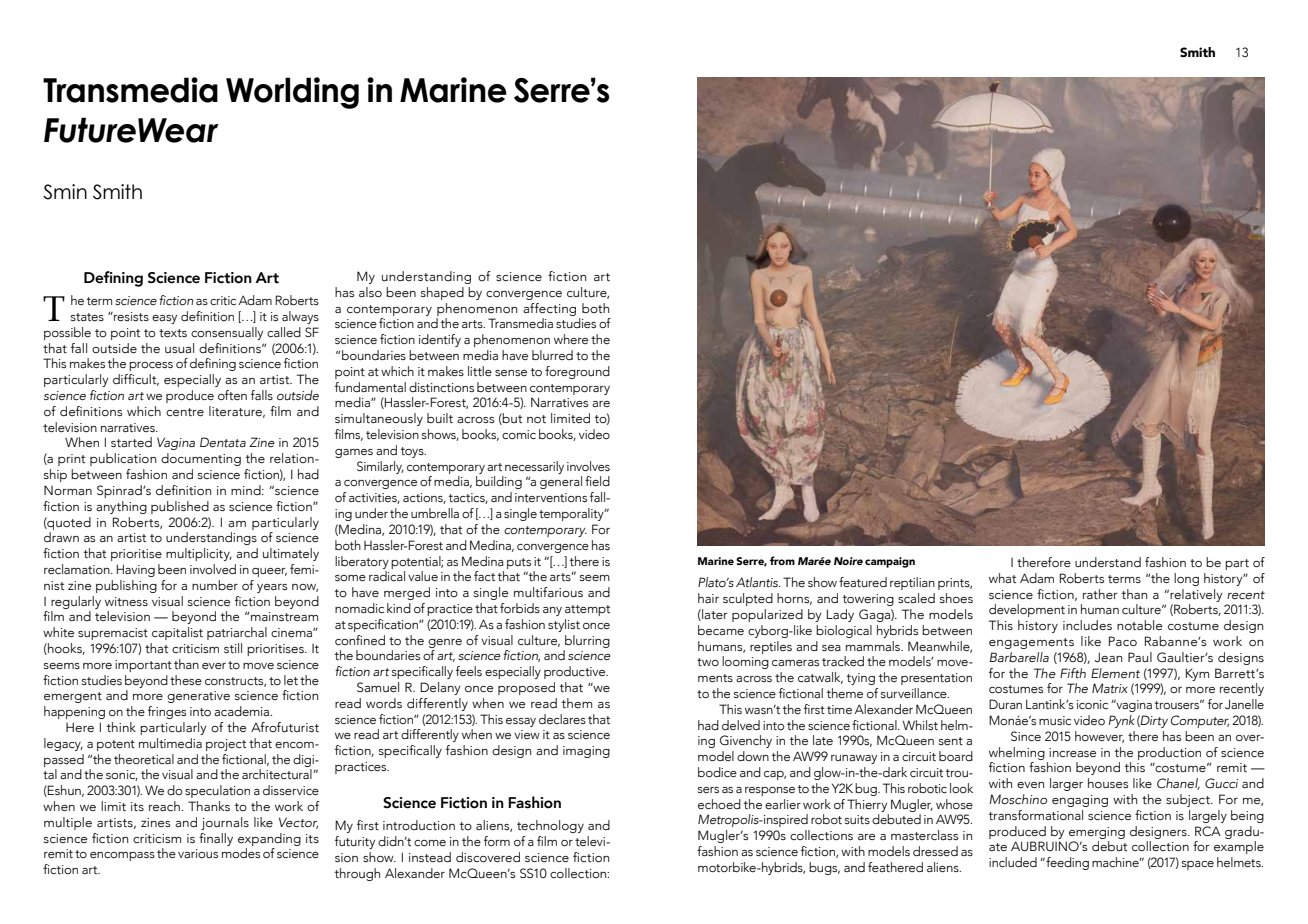 This screenshot has height=924, width=1308. I want to click on fiction, so click(567, 276).
